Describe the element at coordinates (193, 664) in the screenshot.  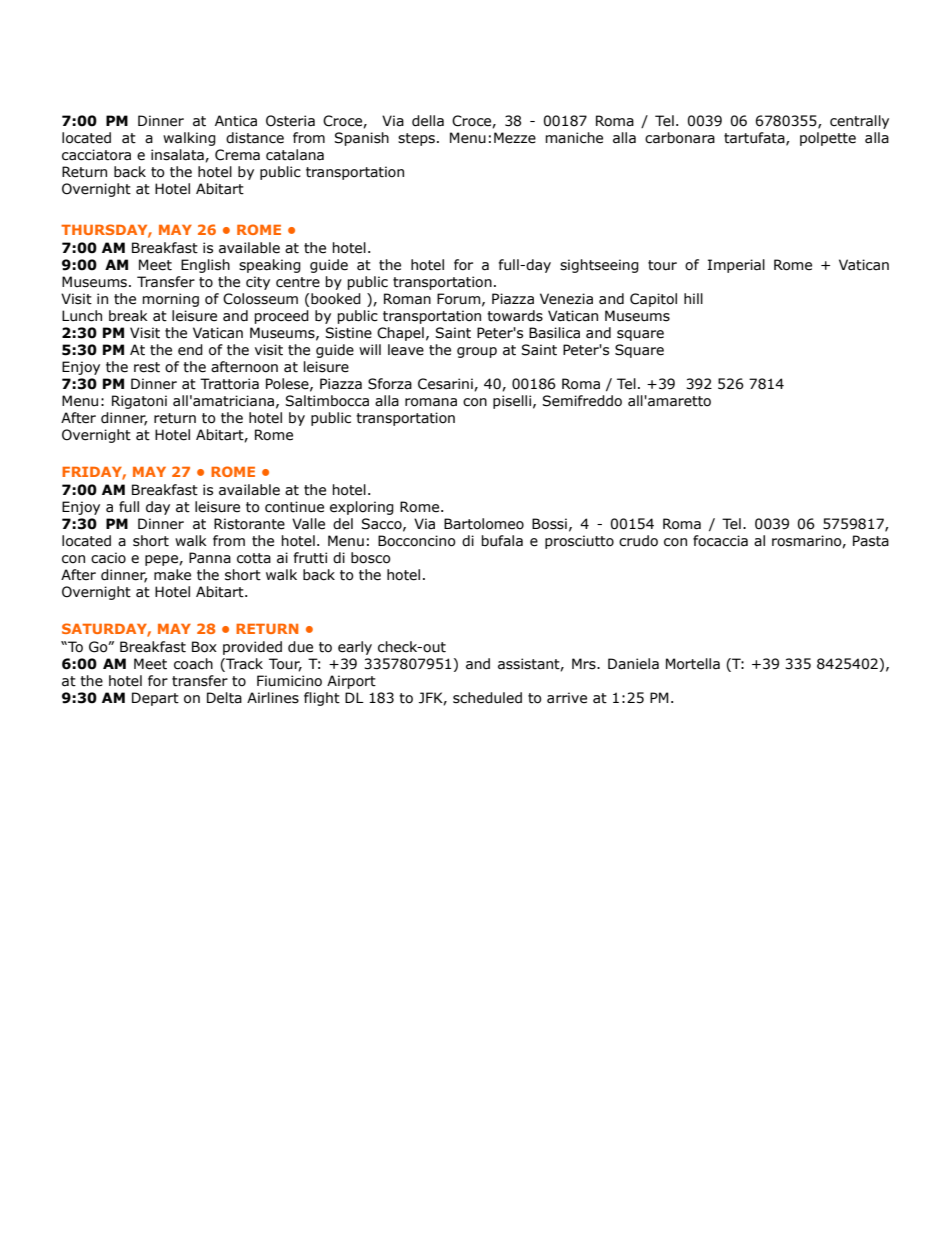
I see `coach` at that location.
